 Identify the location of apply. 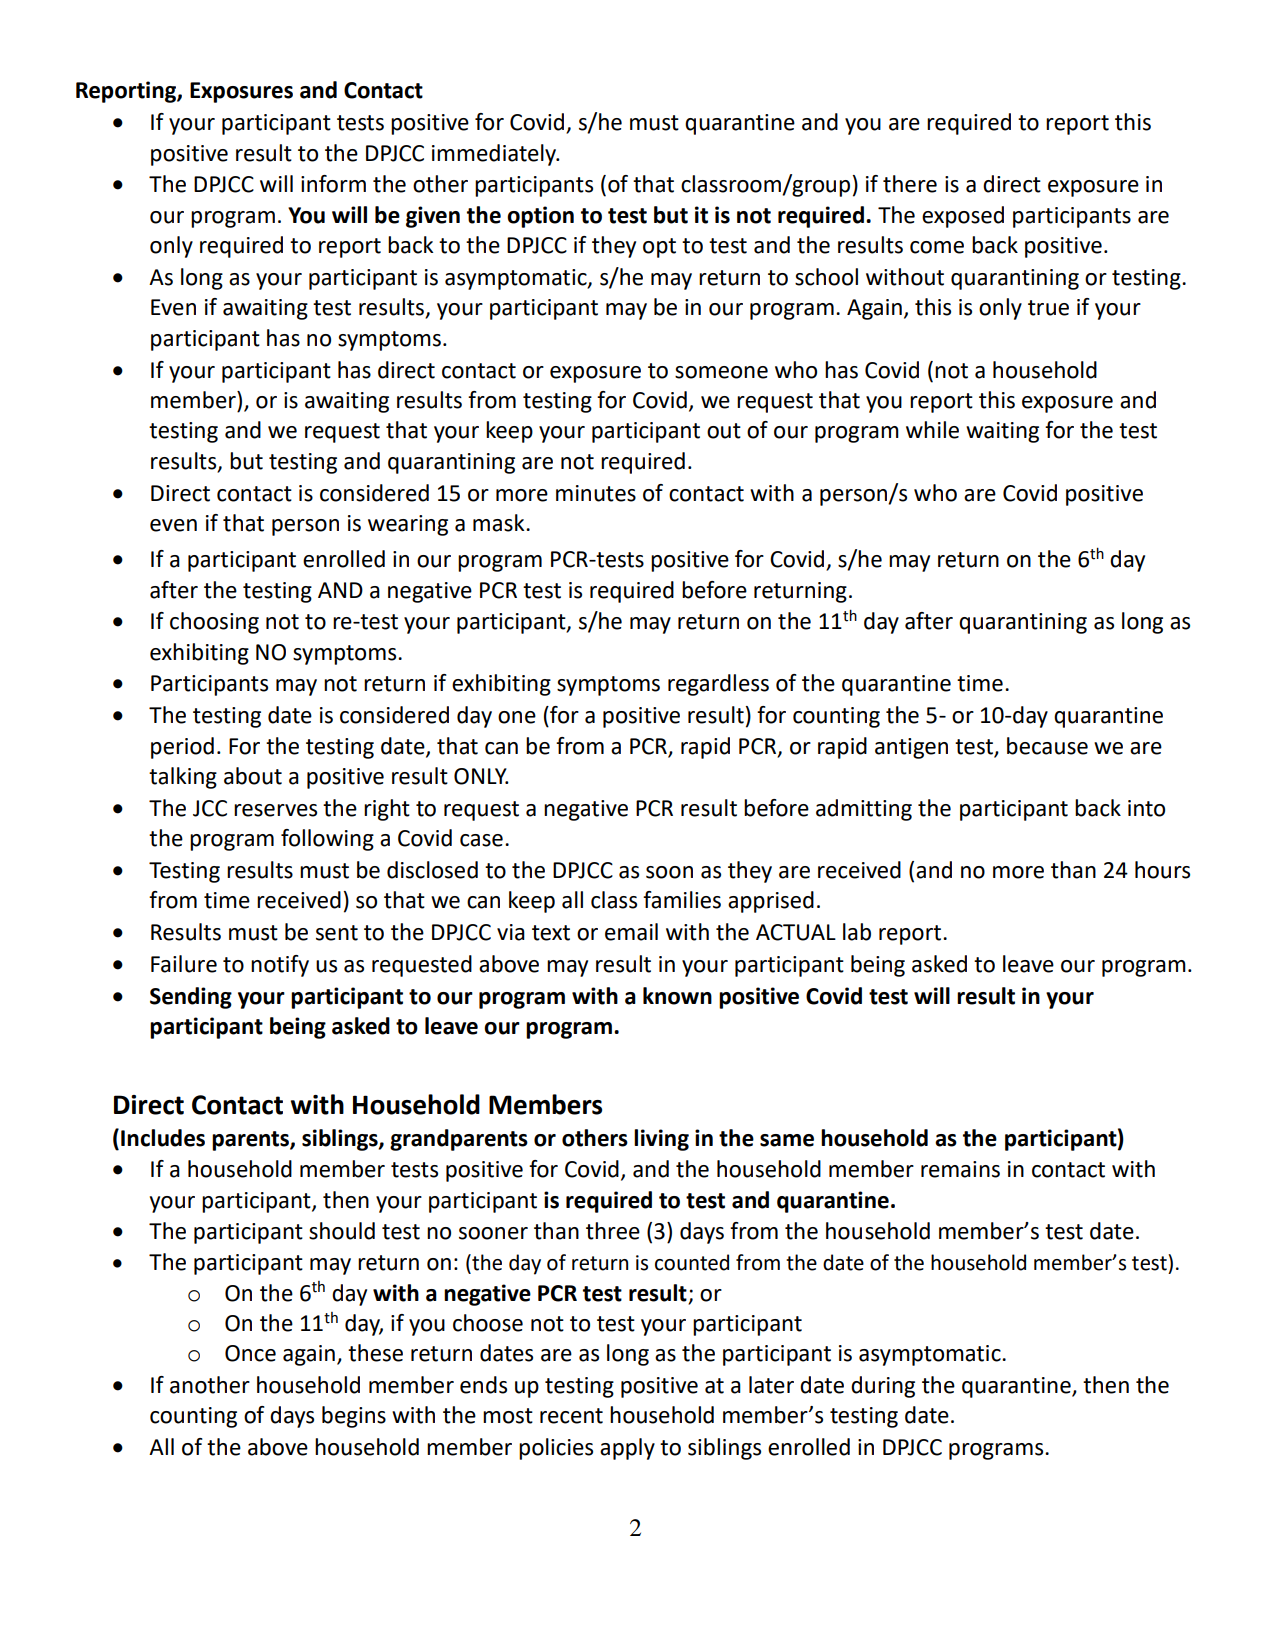
(627, 1449).
